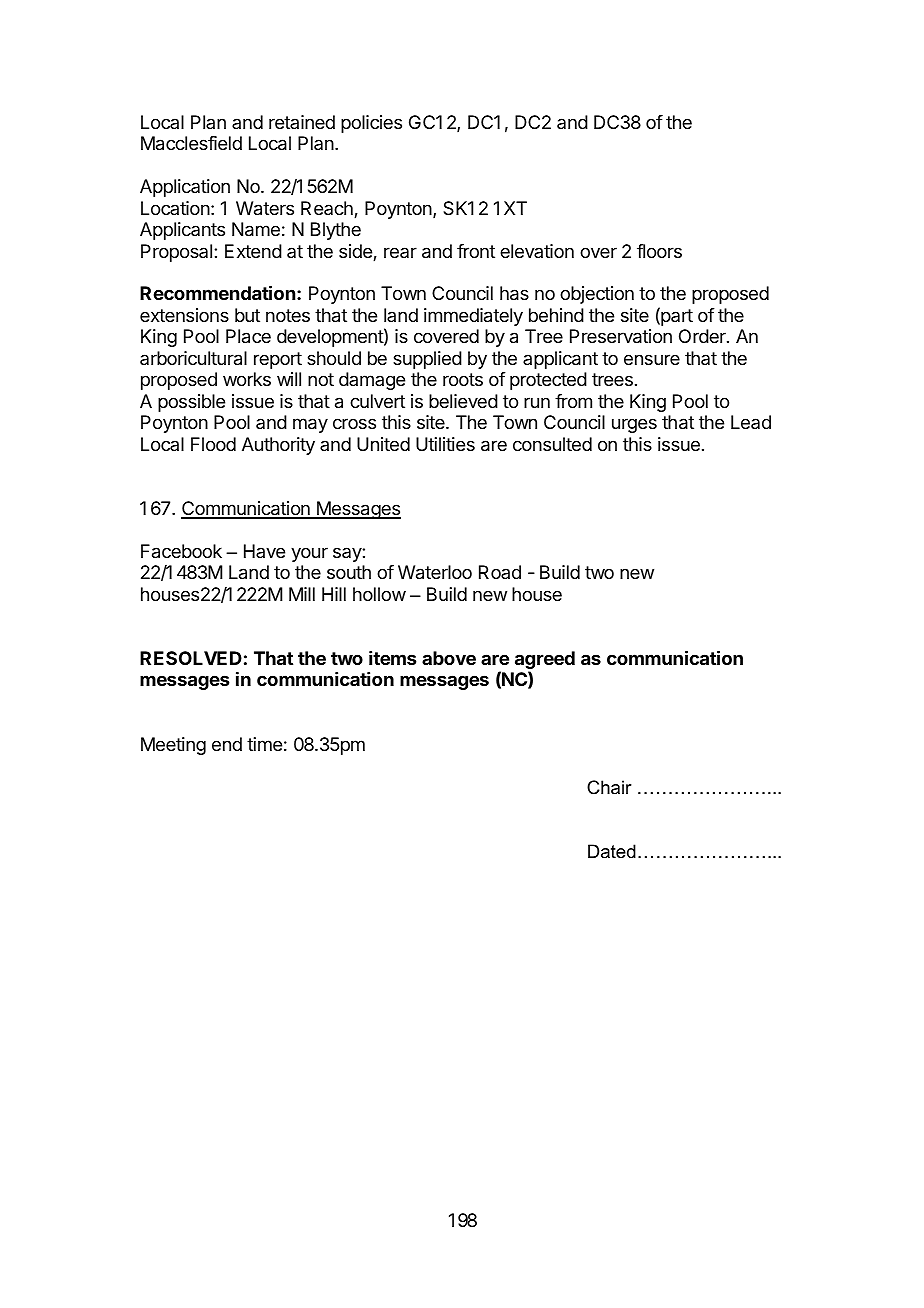 This screenshot has width=924, height=1308. Describe the element at coordinates (213, 444) in the screenshot. I see `Flood` at that location.
